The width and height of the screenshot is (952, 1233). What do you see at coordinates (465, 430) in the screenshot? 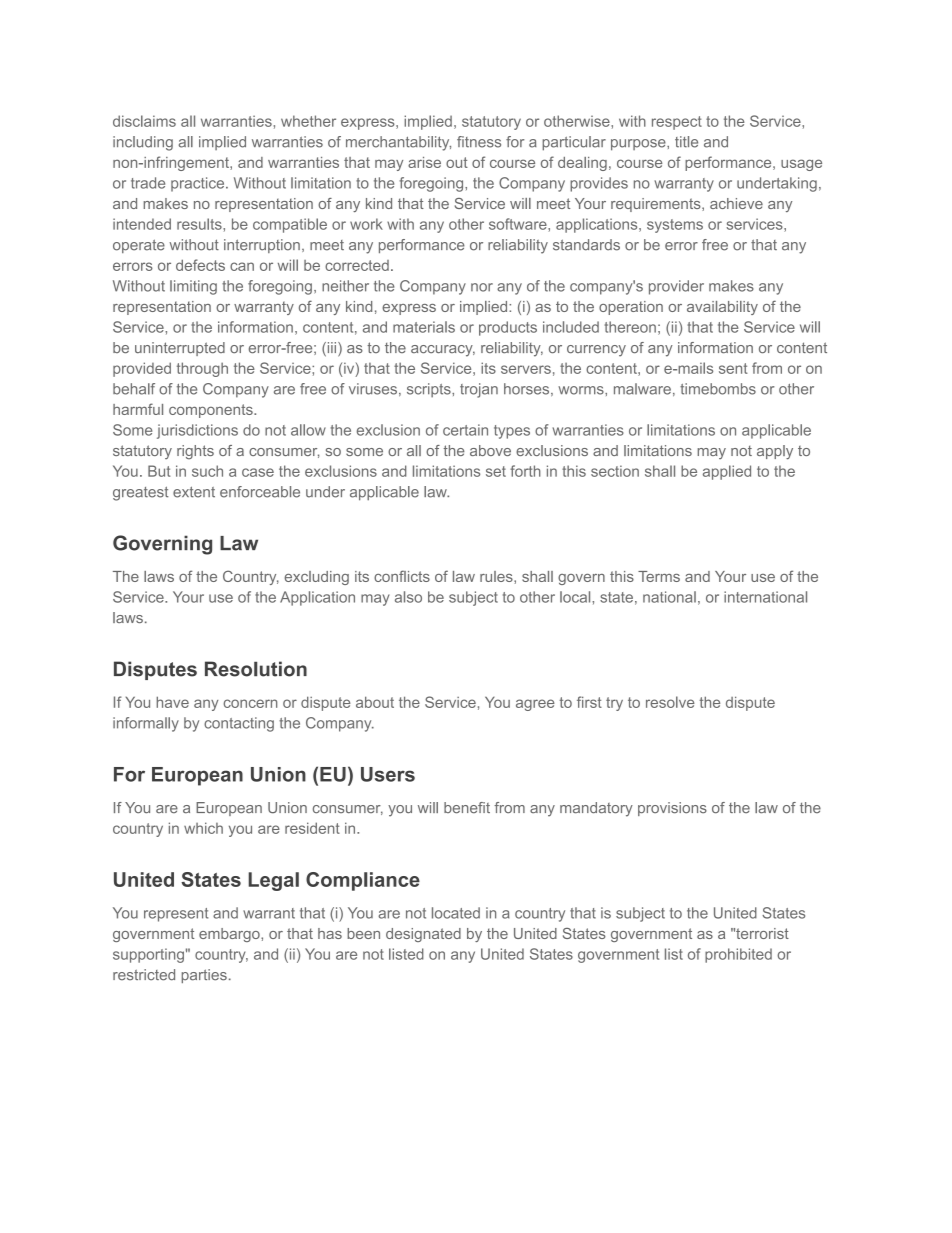
I see `certain` at bounding box center [465, 430].
